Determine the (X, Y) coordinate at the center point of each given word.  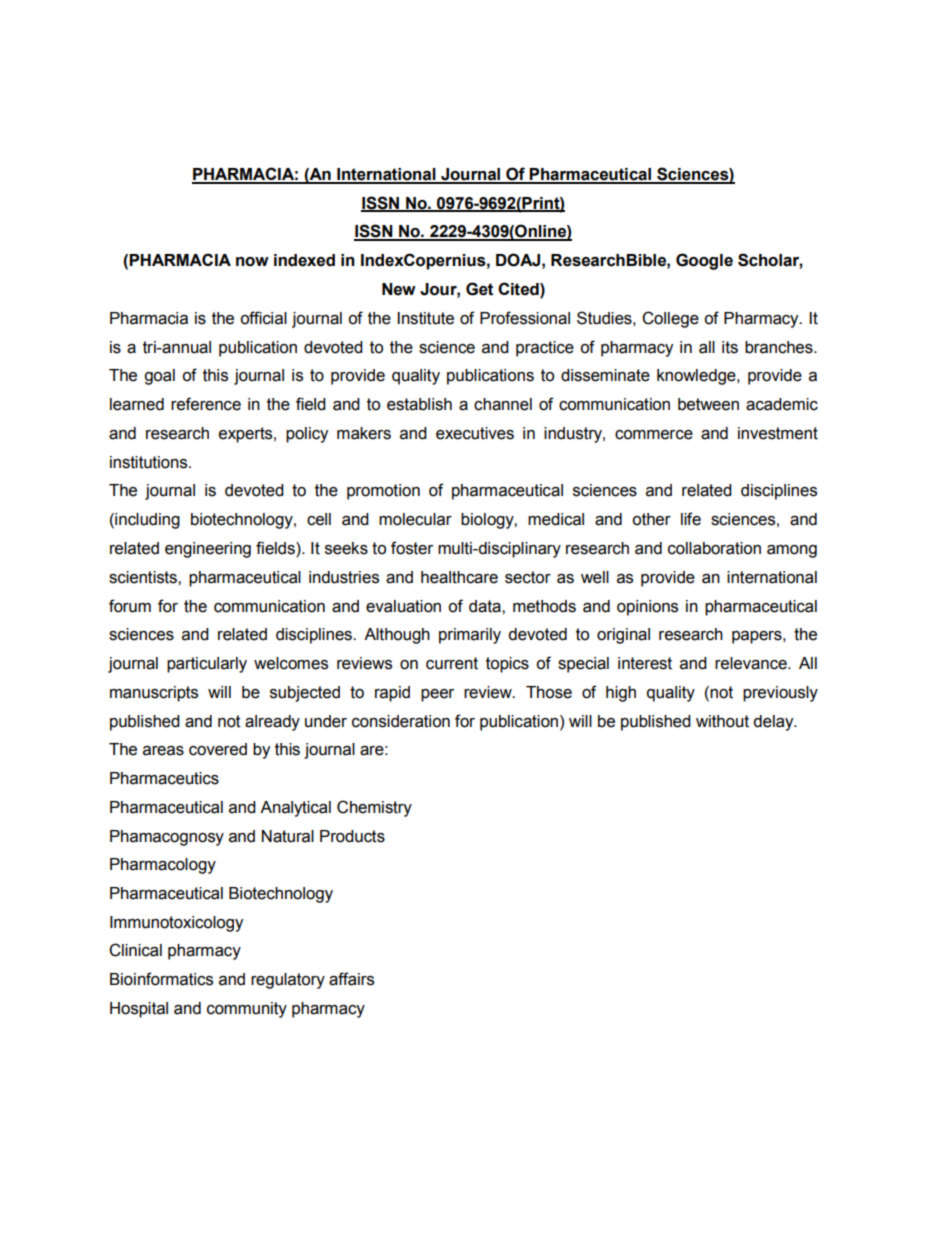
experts (247, 435)
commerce (654, 435)
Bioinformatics (161, 979)
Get (479, 289)
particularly (207, 665)
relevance (752, 663)
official (263, 318)
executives (475, 433)
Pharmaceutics (164, 778)
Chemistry (374, 808)
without (722, 721)
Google (704, 261)
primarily (470, 636)
